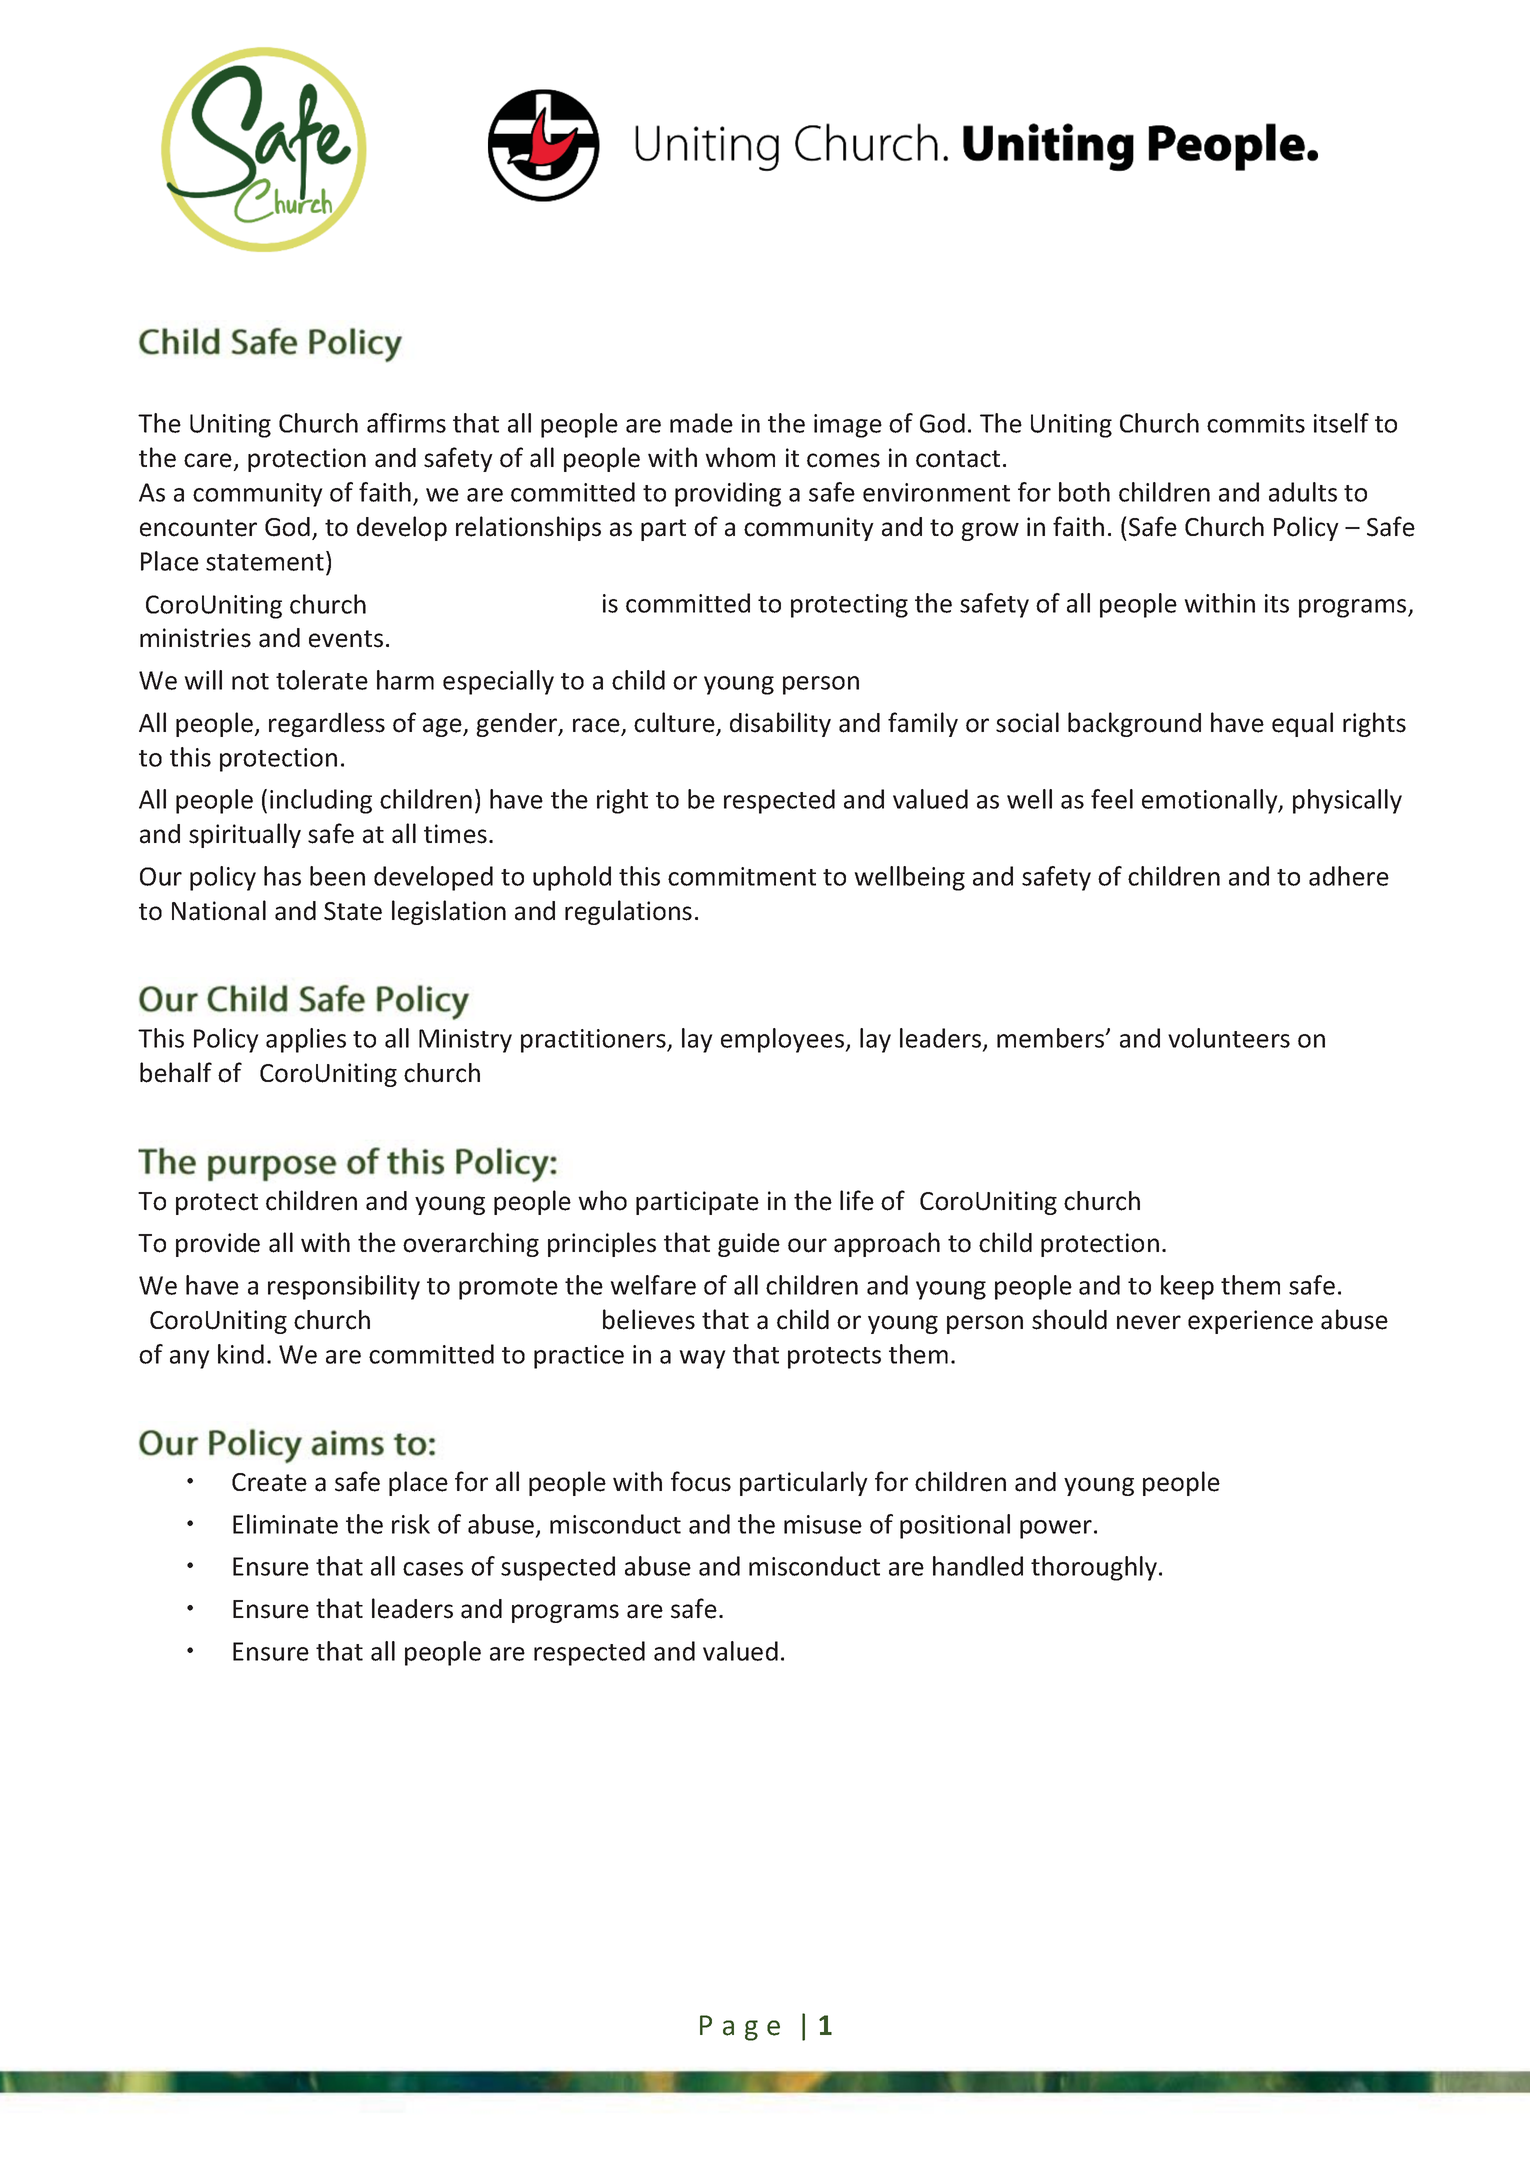  Describe the element at coordinates (823, 1524) in the screenshot. I see `misuse` at that location.
